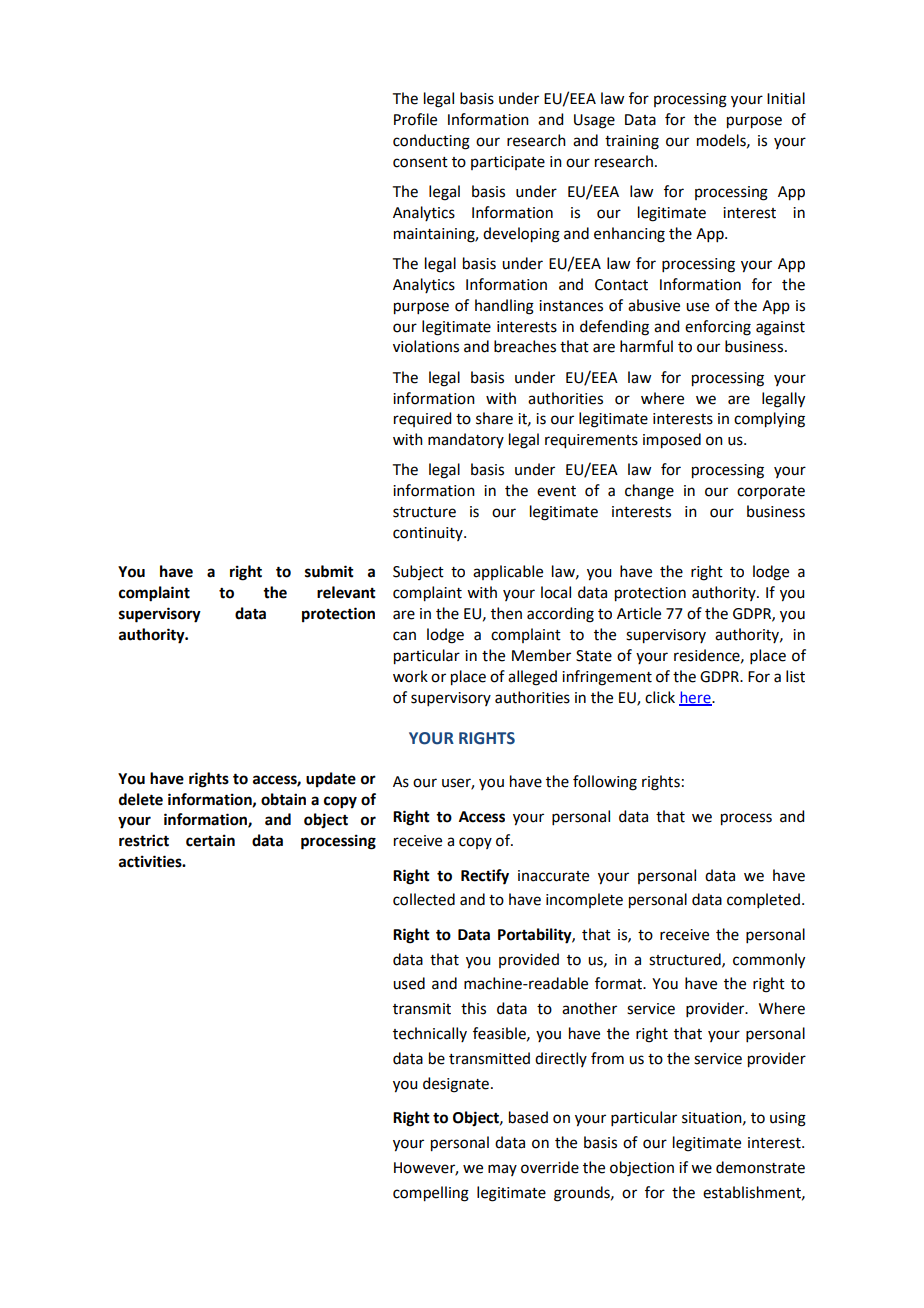  What do you see at coordinates (786, 98) in the image?
I see `Initial` at bounding box center [786, 98].
